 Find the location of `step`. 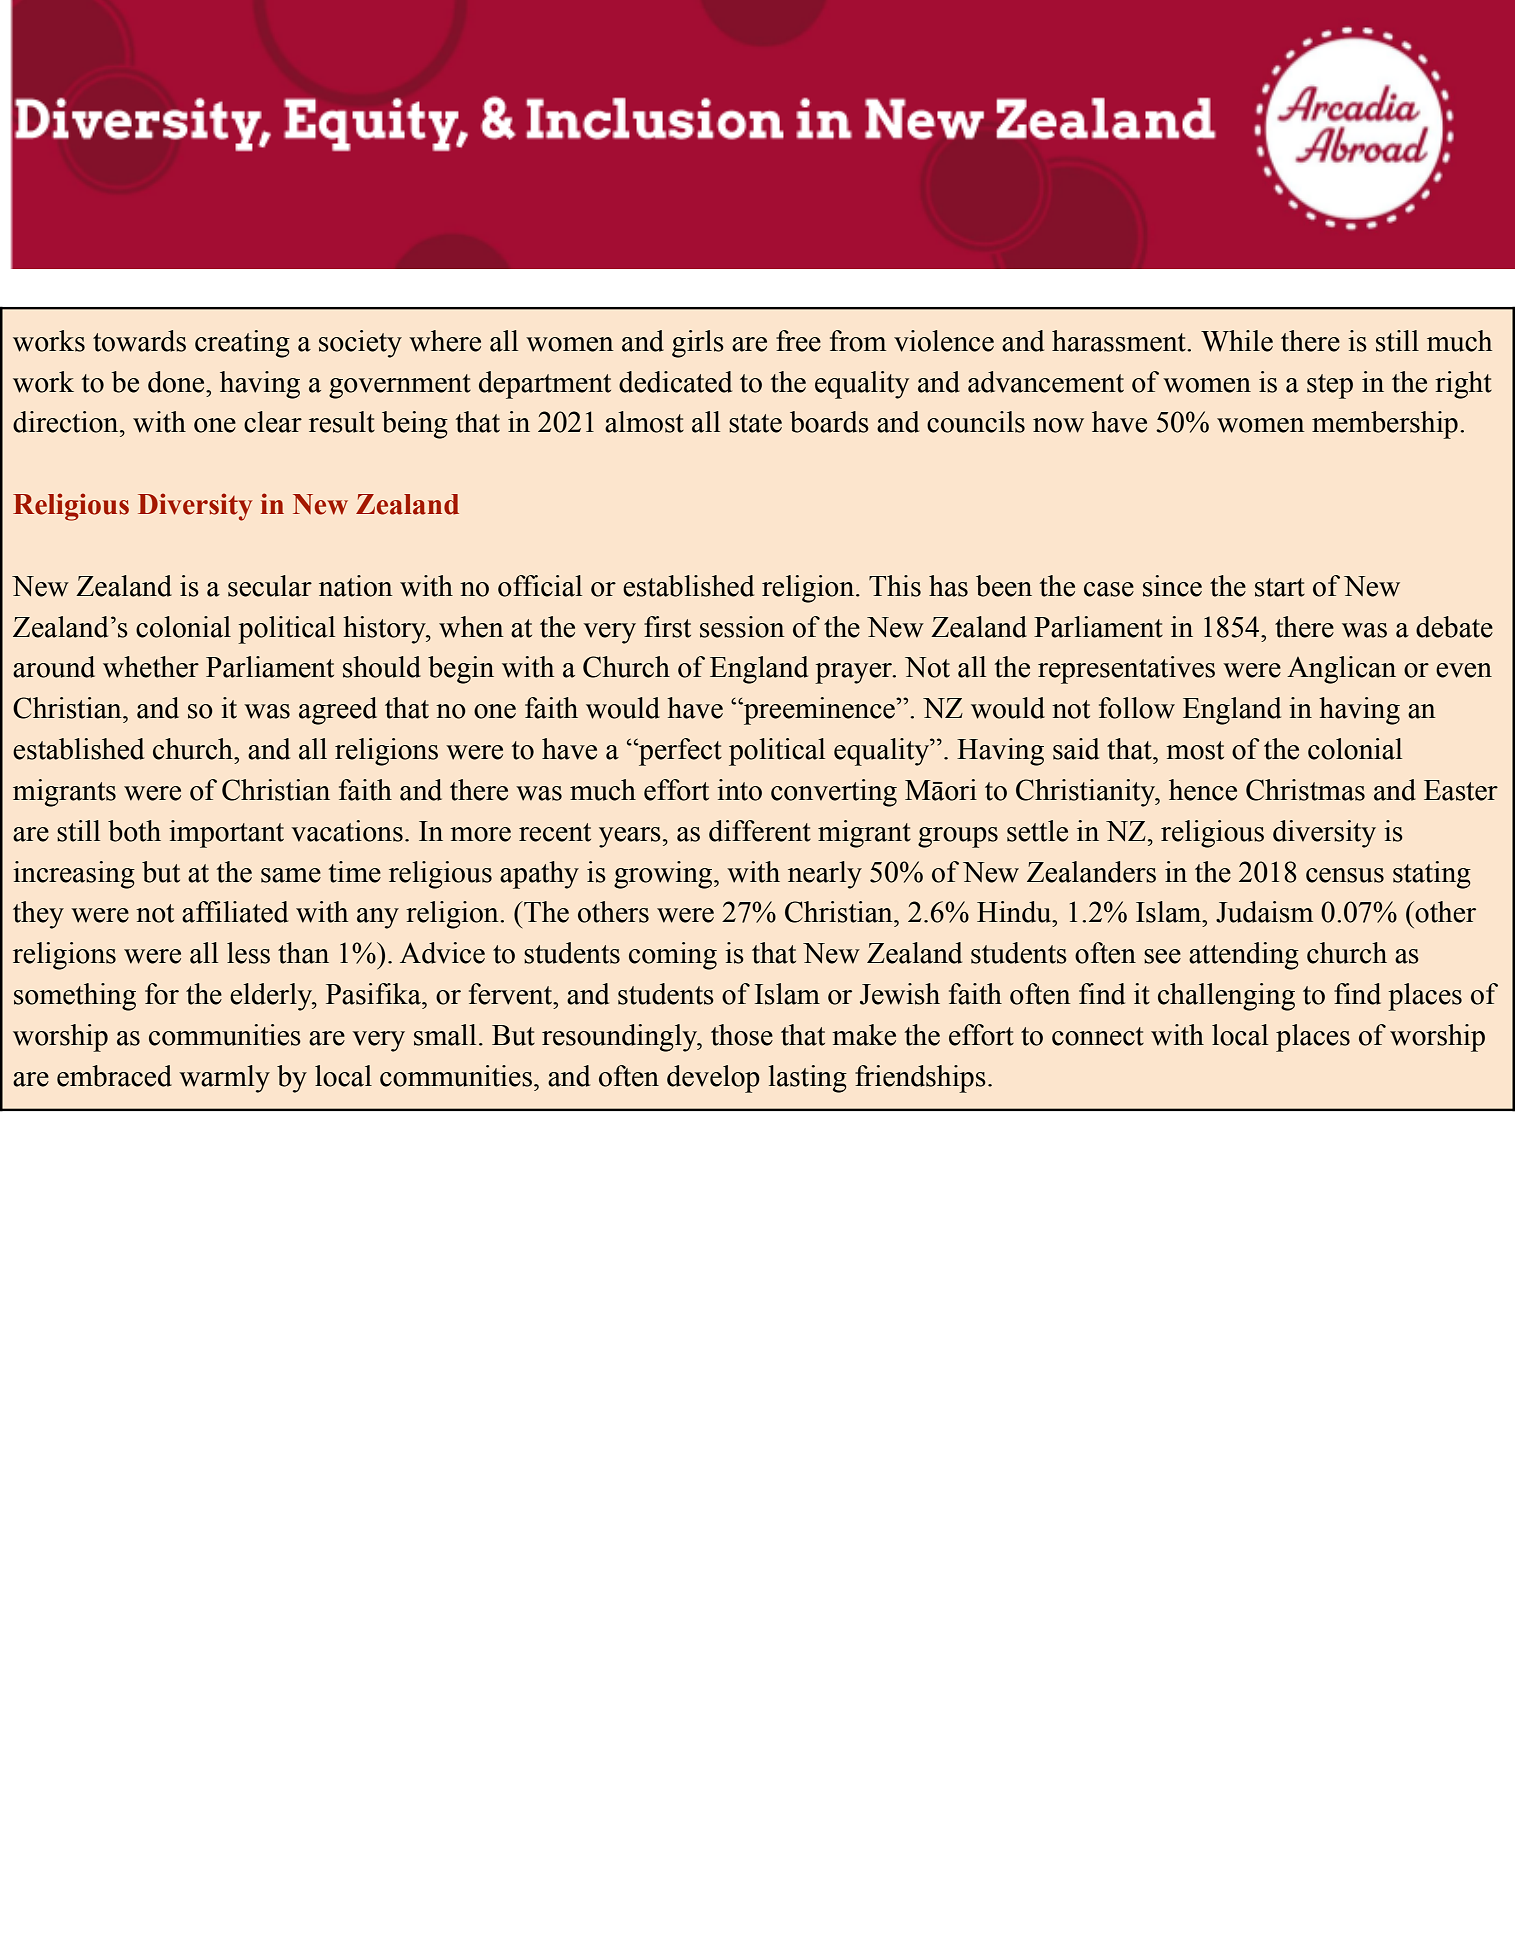

step is located at coordinates (1330, 386).
